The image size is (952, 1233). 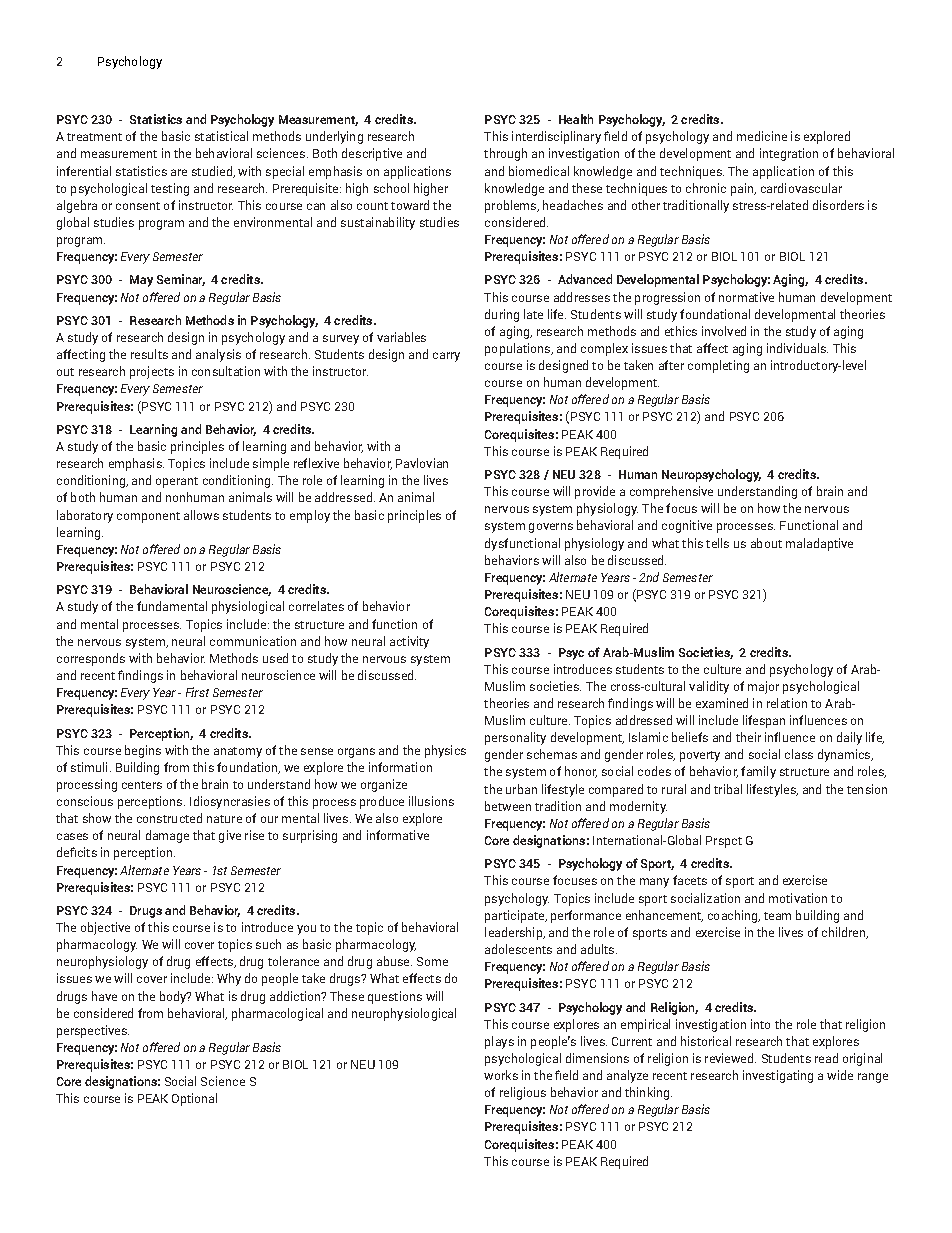 I want to click on investigating, so click(x=778, y=1076).
